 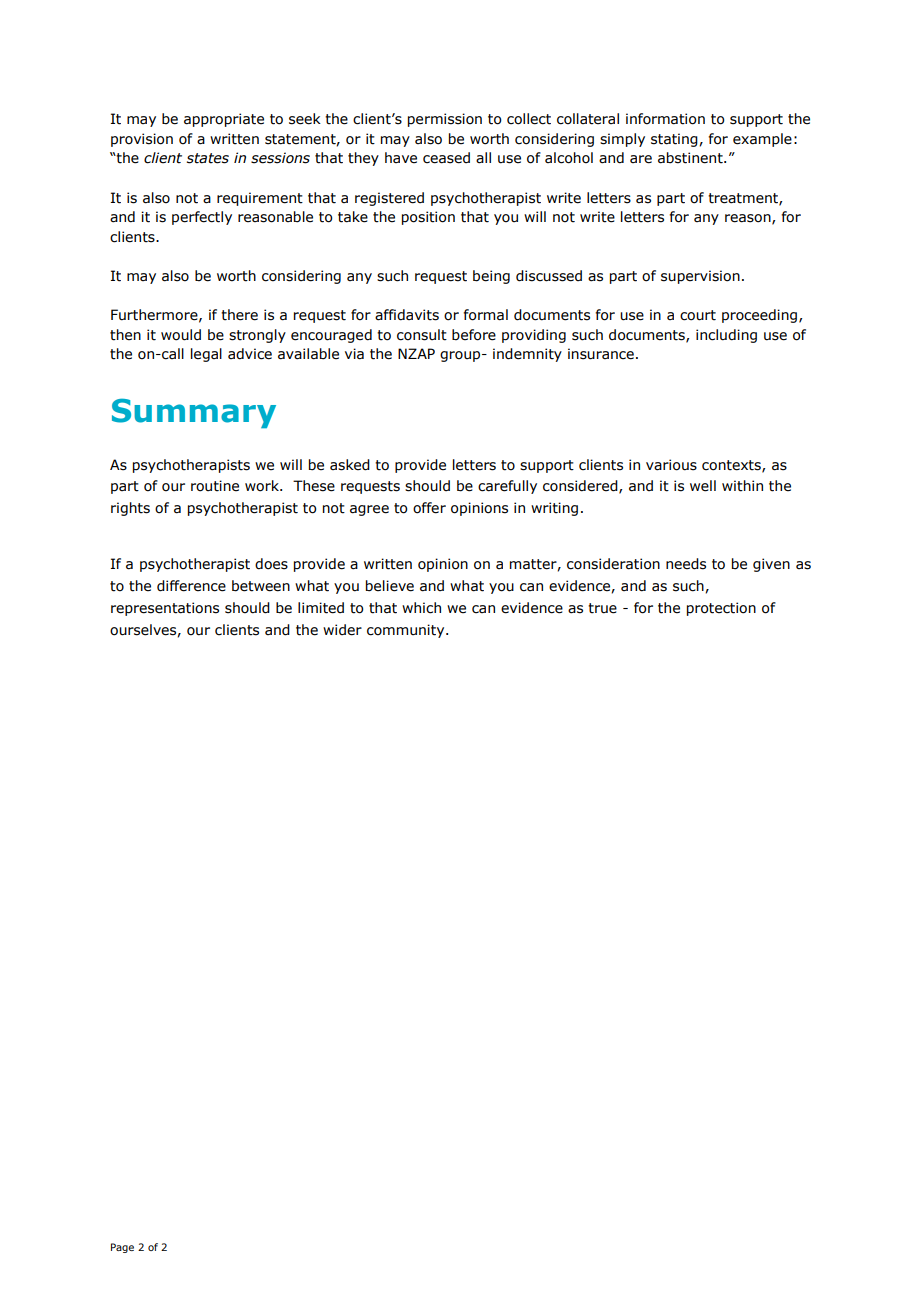 I want to click on protection, so click(x=721, y=609).
